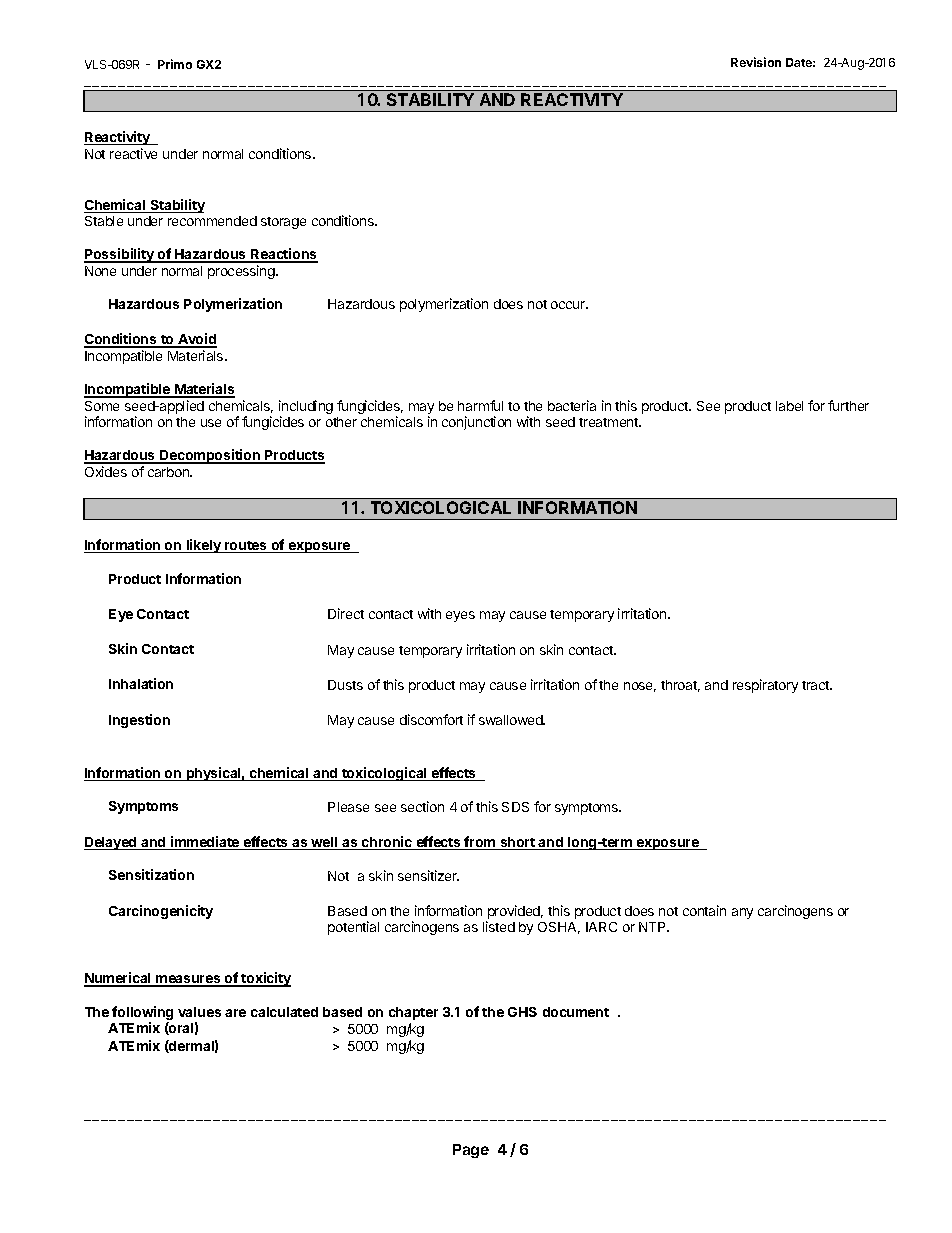  I want to click on values, so click(199, 1012).
